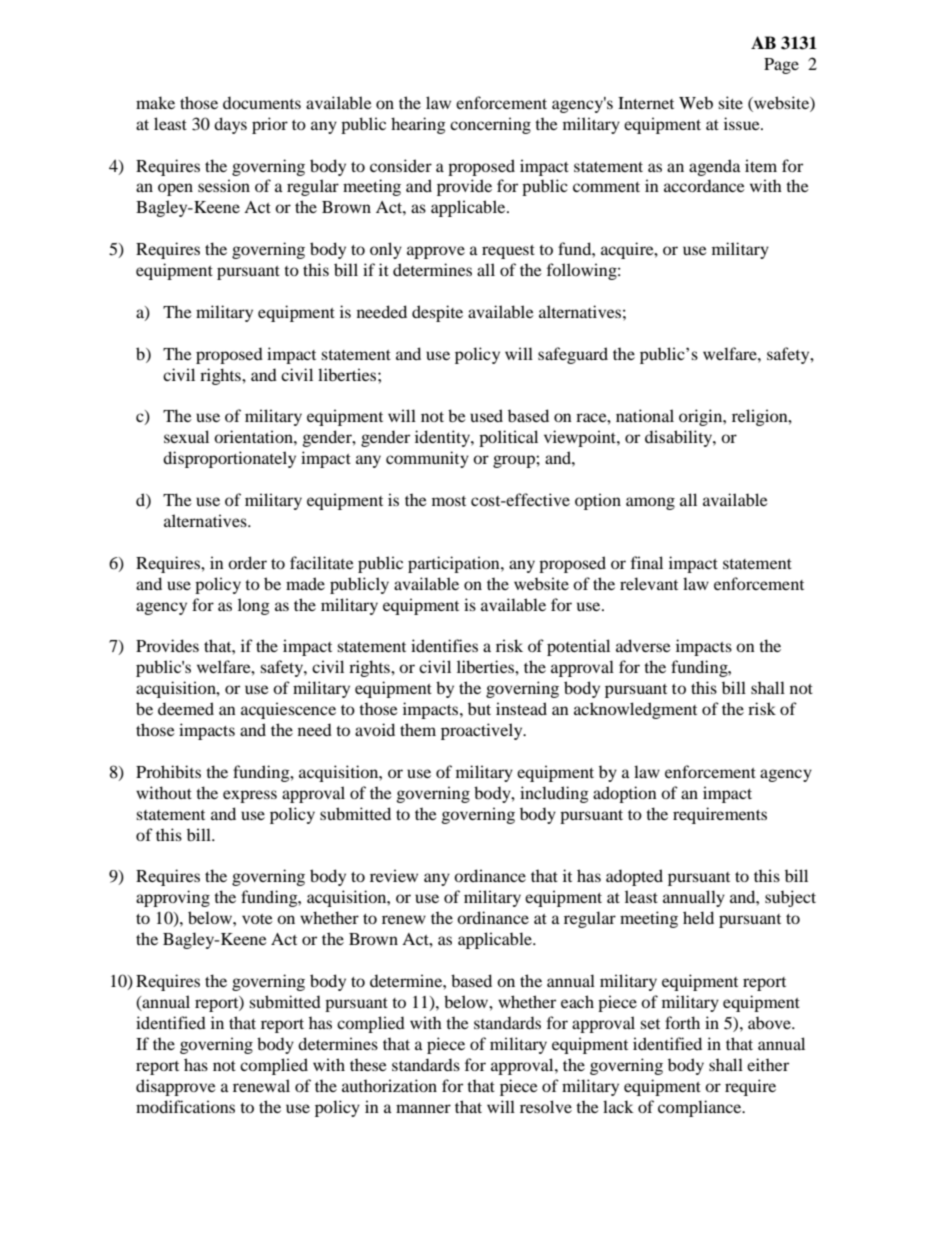 This screenshot has width=952, height=1233. What do you see at coordinates (635, 710) in the screenshot?
I see `acknowledgment` at bounding box center [635, 710].
